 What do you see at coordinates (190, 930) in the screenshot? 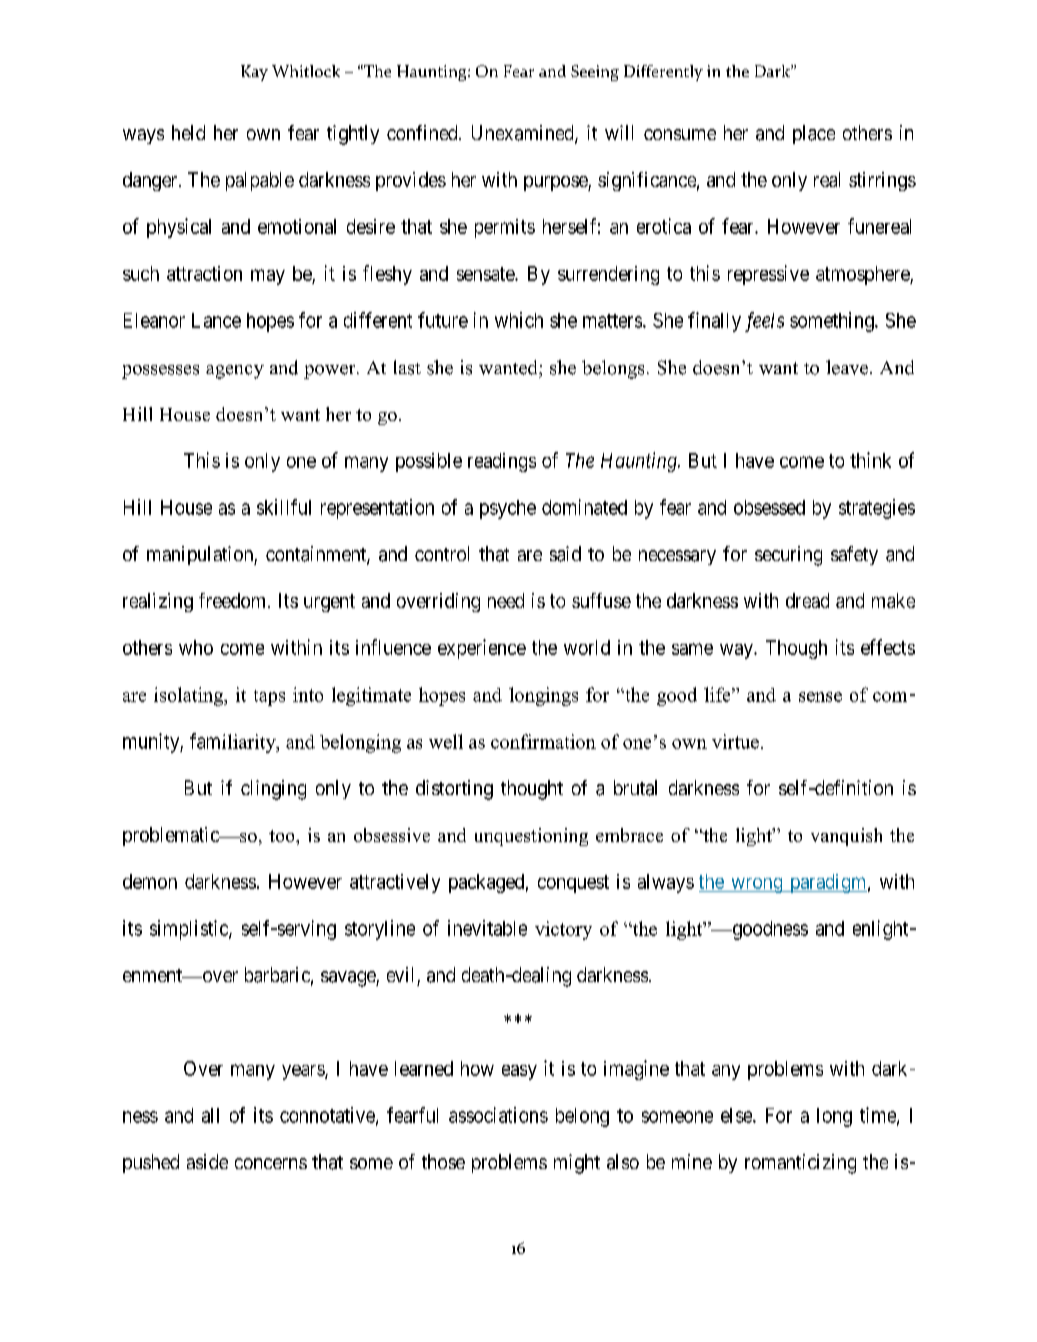
I see `simplistic` at bounding box center [190, 930].
